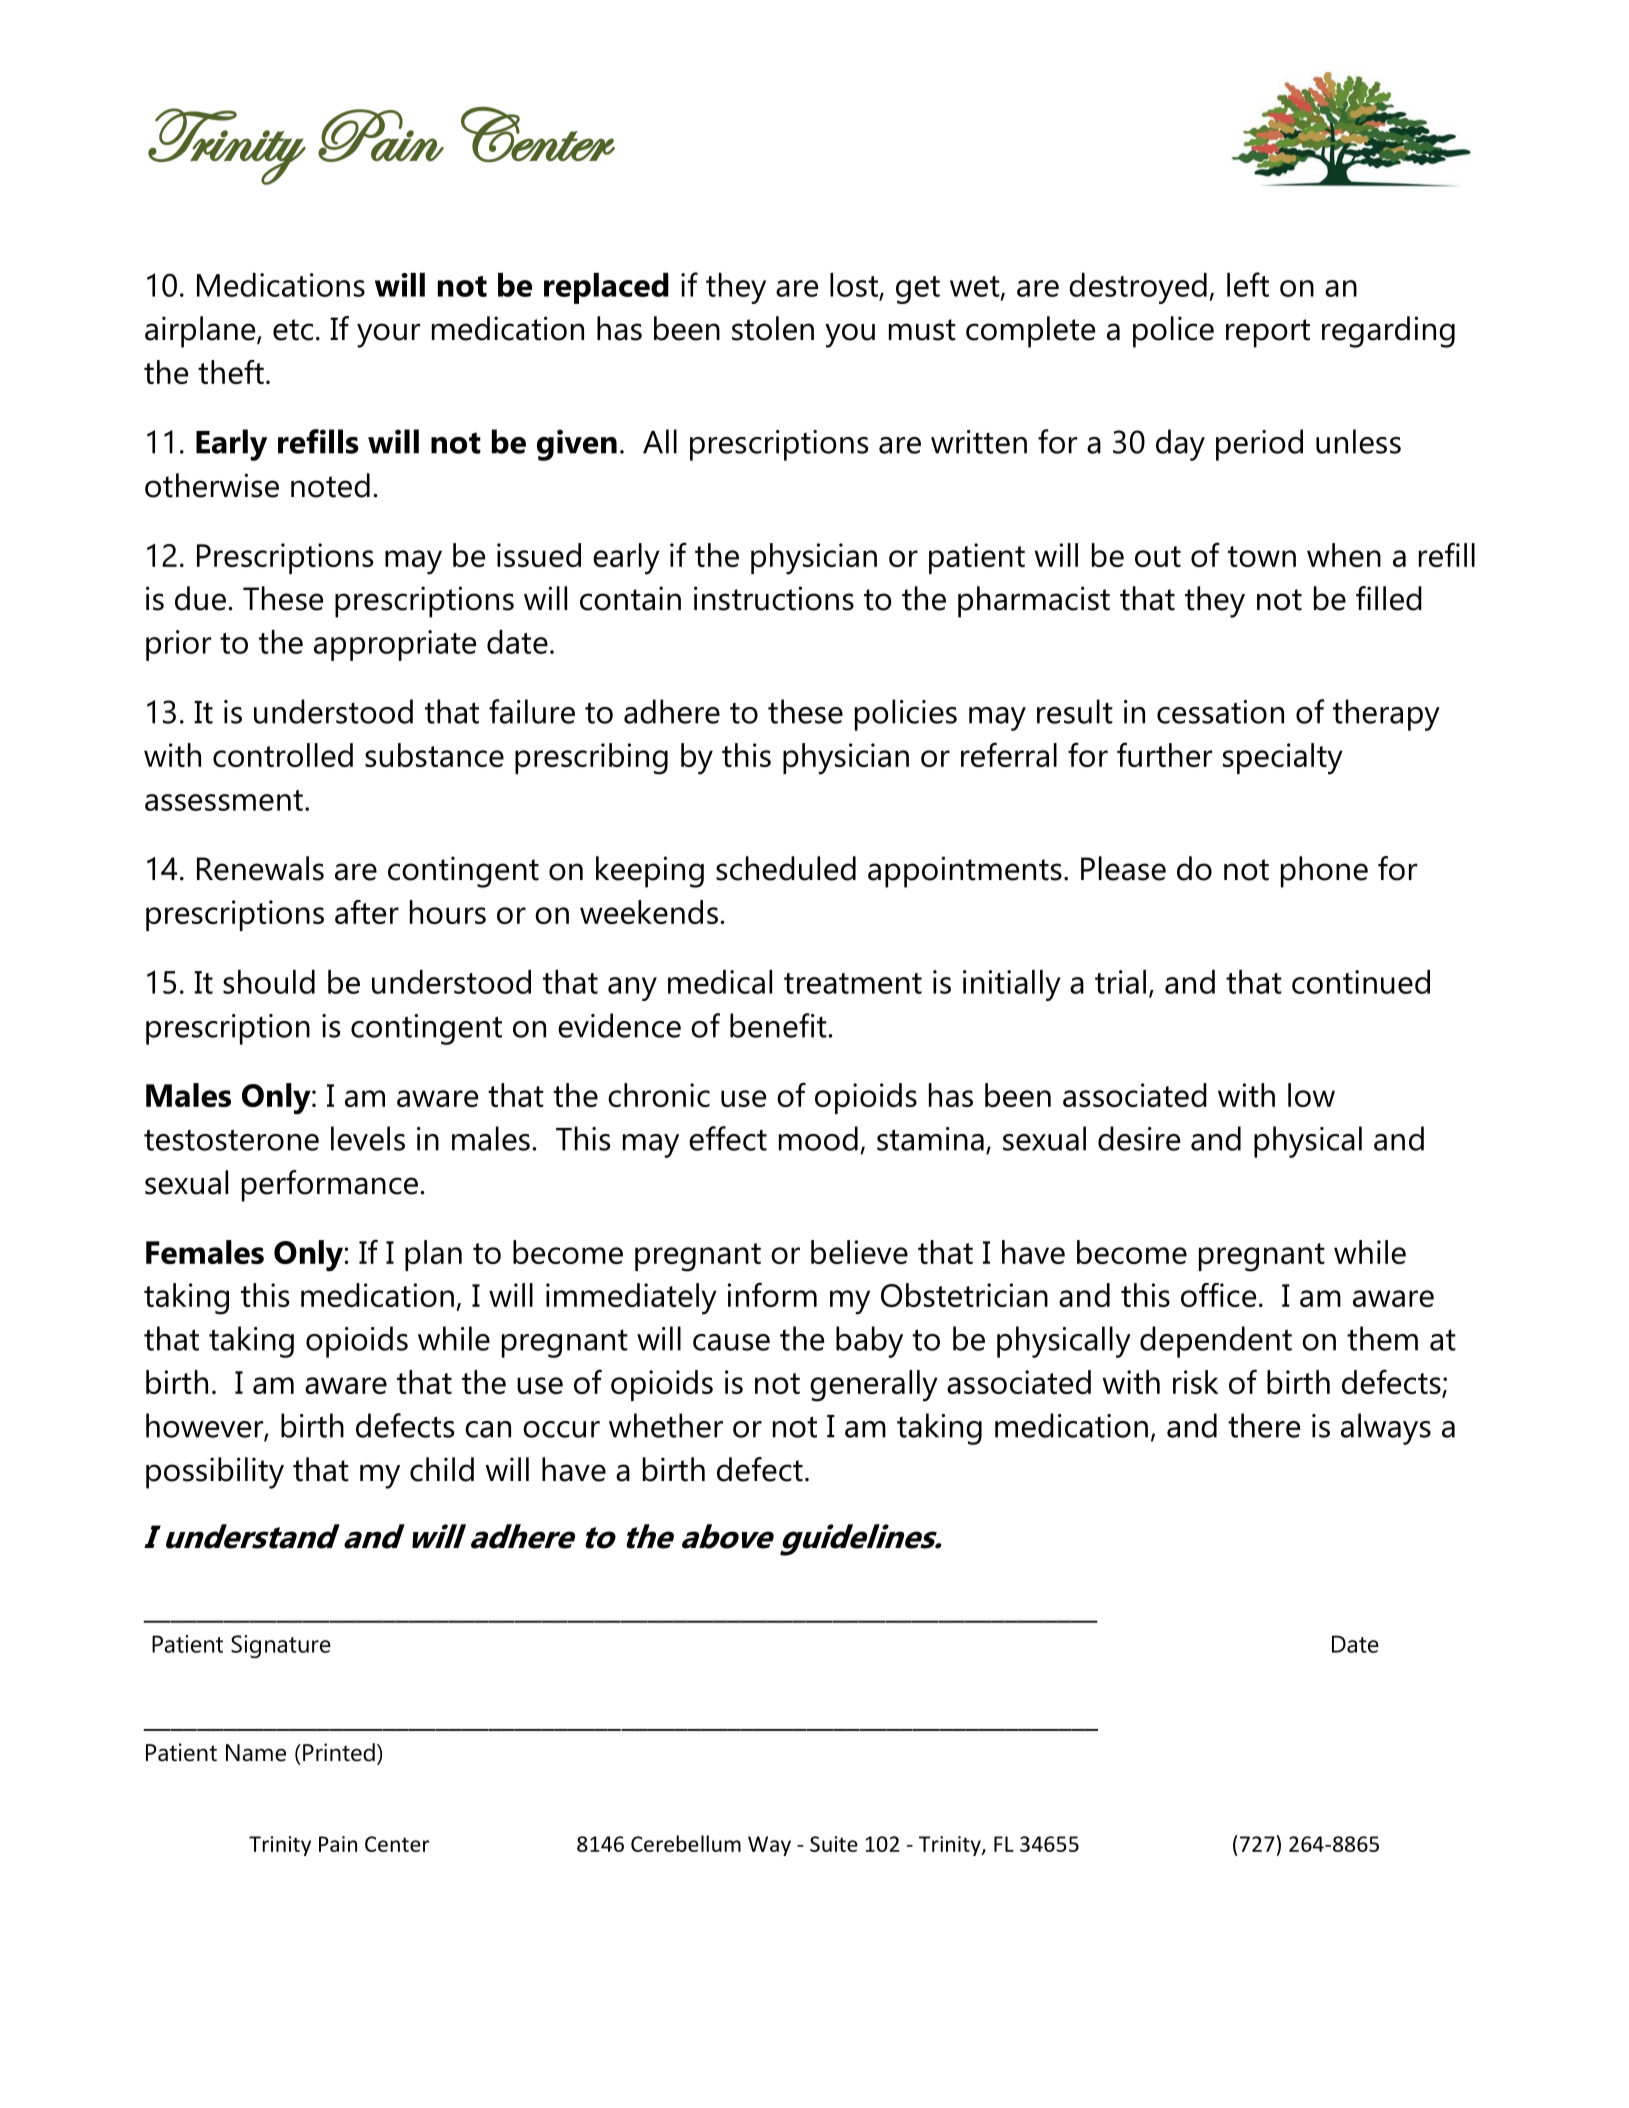  Describe the element at coordinates (773, 328) in the page. I see `stolen` at that location.
